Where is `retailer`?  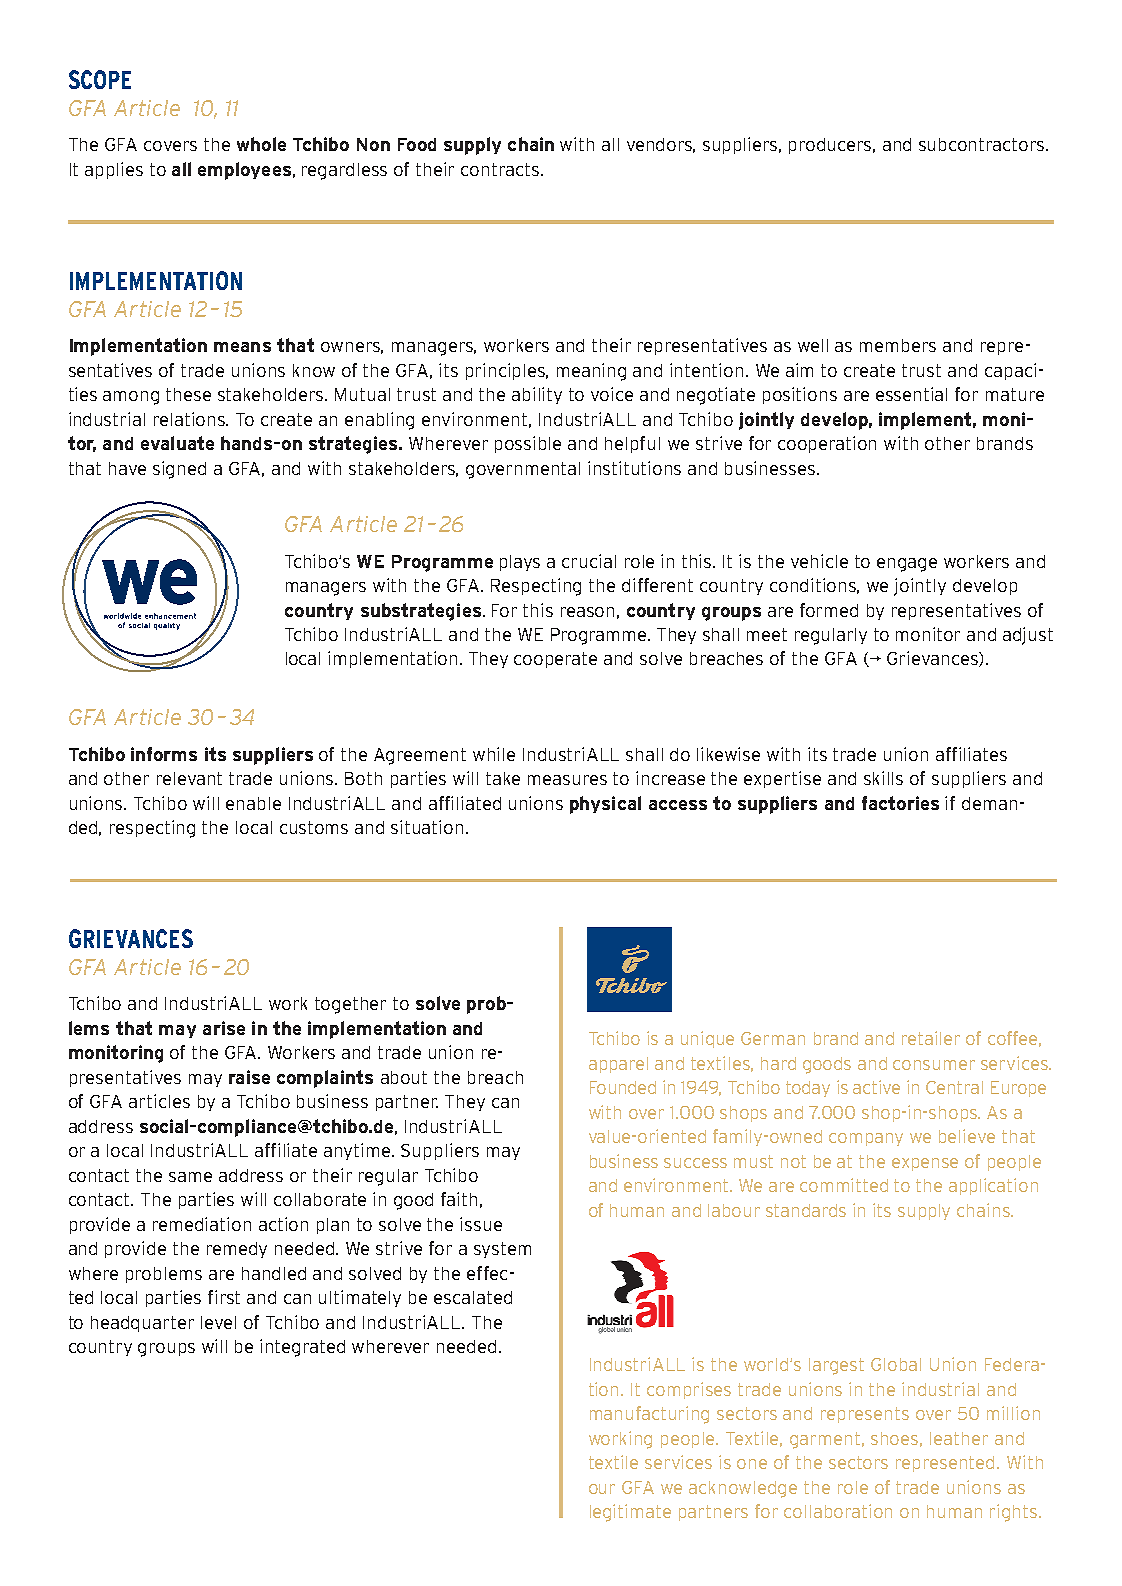 retailer is located at coordinates (931, 1038).
